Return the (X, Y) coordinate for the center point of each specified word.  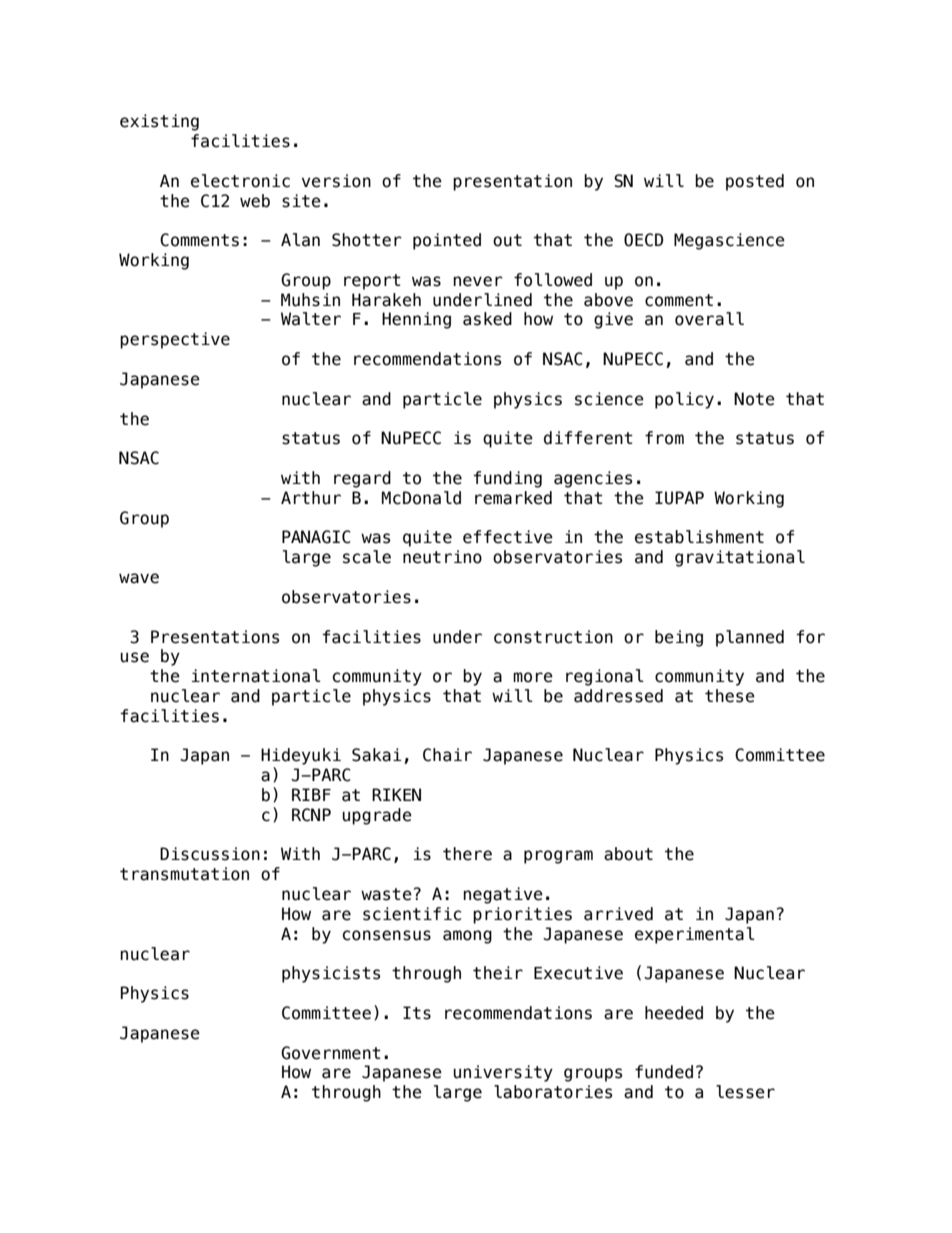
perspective (175, 340)
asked (487, 319)
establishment (699, 537)
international (256, 676)
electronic (240, 181)
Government (331, 1053)
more (533, 677)
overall (709, 319)
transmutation (184, 874)
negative (503, 895)
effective (508, 537)
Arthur (311, 498)
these (730, 696)
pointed (447, 241)
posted (755, 182)
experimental (695, 935)
